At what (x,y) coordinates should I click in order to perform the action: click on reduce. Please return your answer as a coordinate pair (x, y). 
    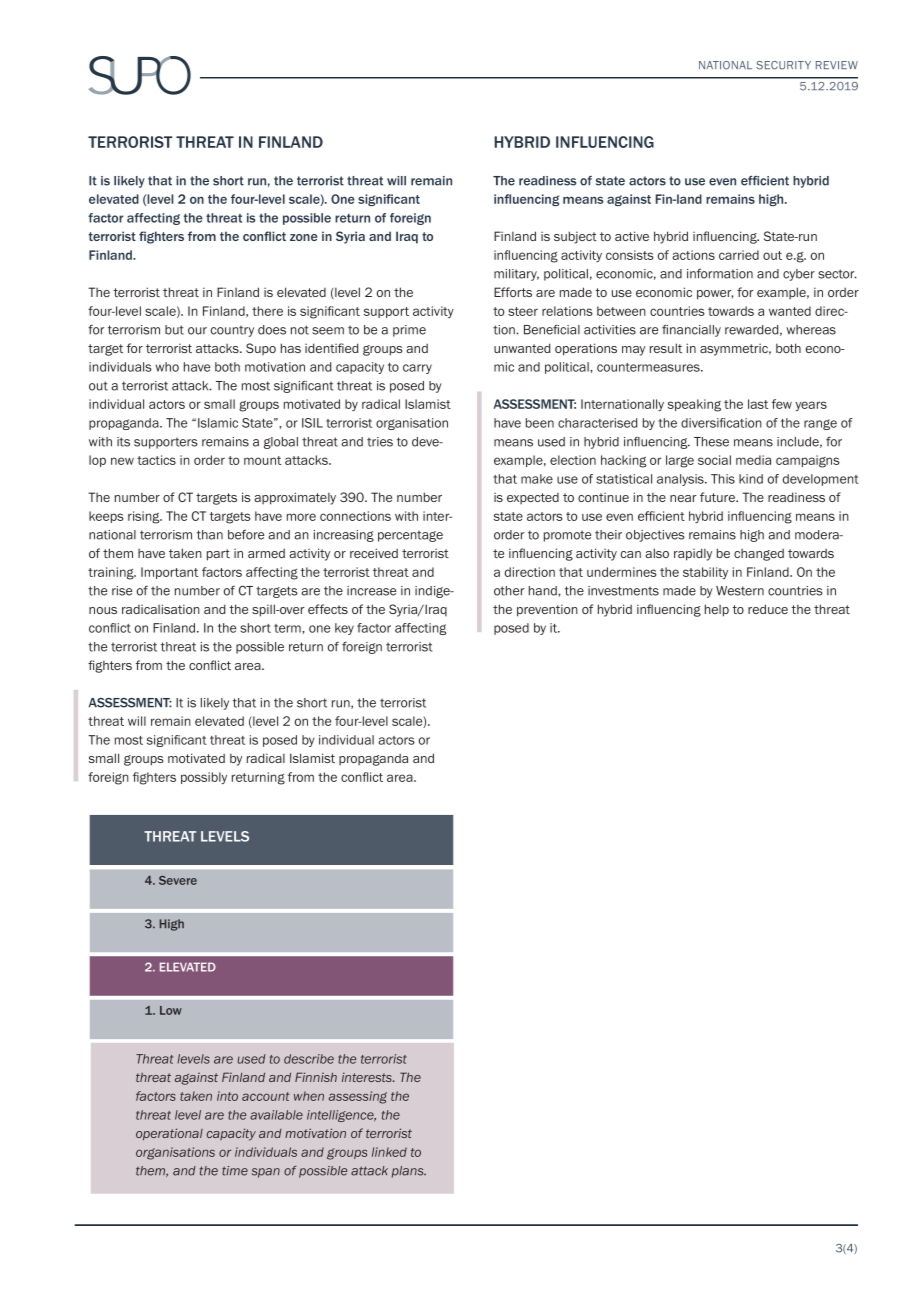
    Looking at the image, I should click on (768, 609).
